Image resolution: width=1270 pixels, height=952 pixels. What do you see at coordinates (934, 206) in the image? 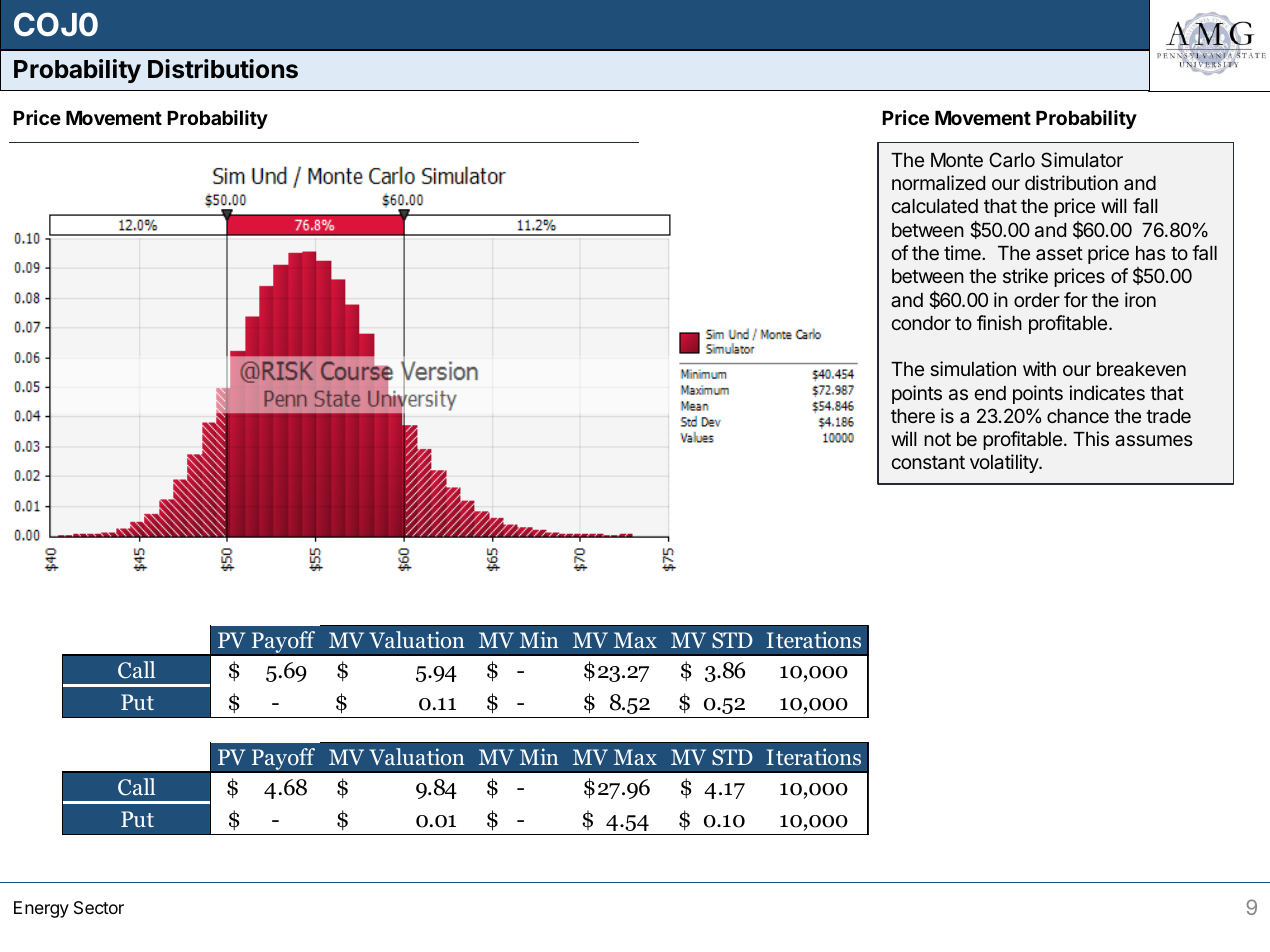
I see `calculated` at bounding box center [934, 206].
